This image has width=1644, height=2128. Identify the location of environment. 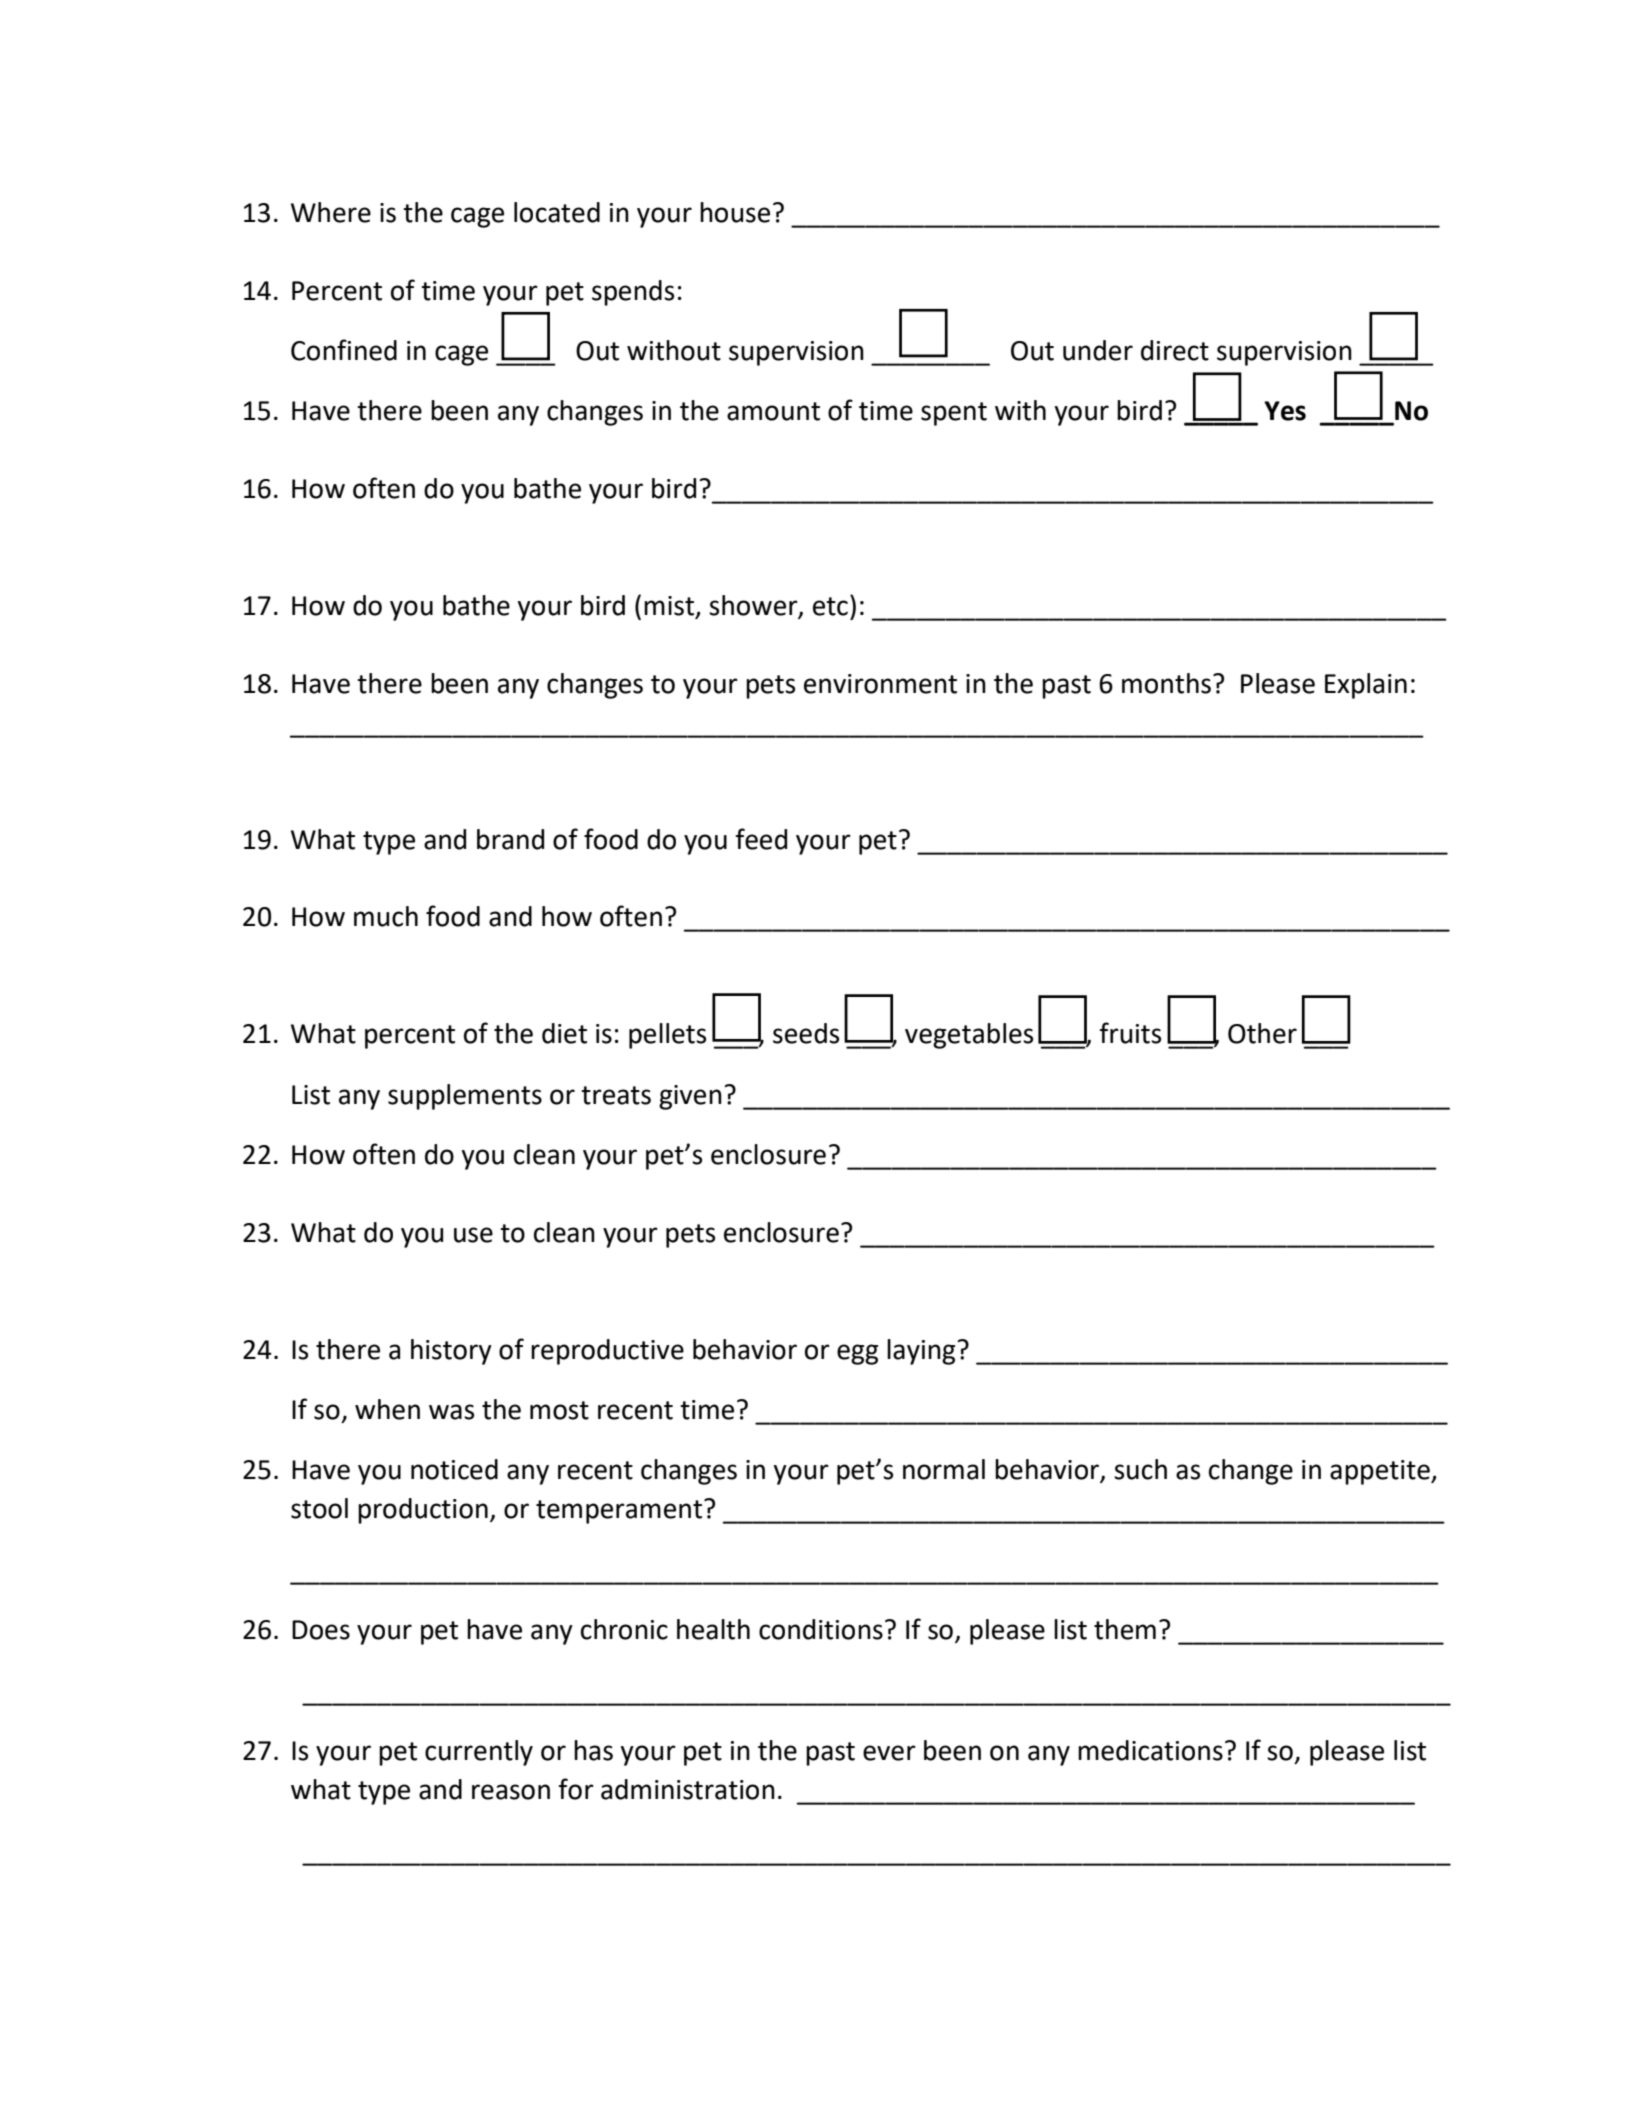
(880, 684).
